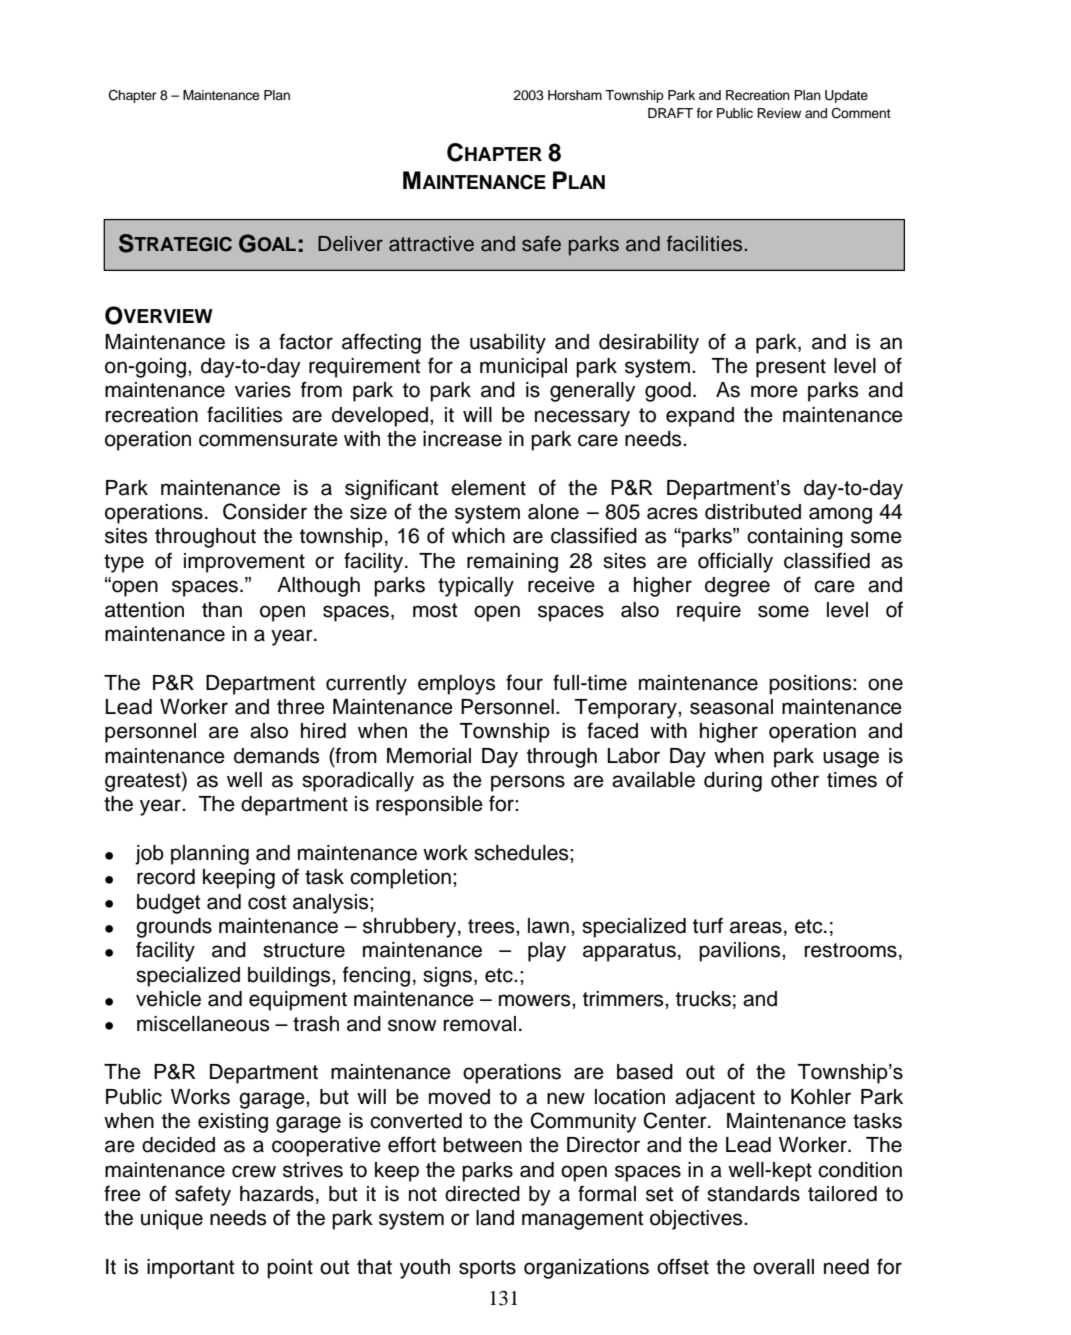  What do you see at coordinates (524, 682) in the screenshot?
I see `four` at bounding box center [524, 682].
